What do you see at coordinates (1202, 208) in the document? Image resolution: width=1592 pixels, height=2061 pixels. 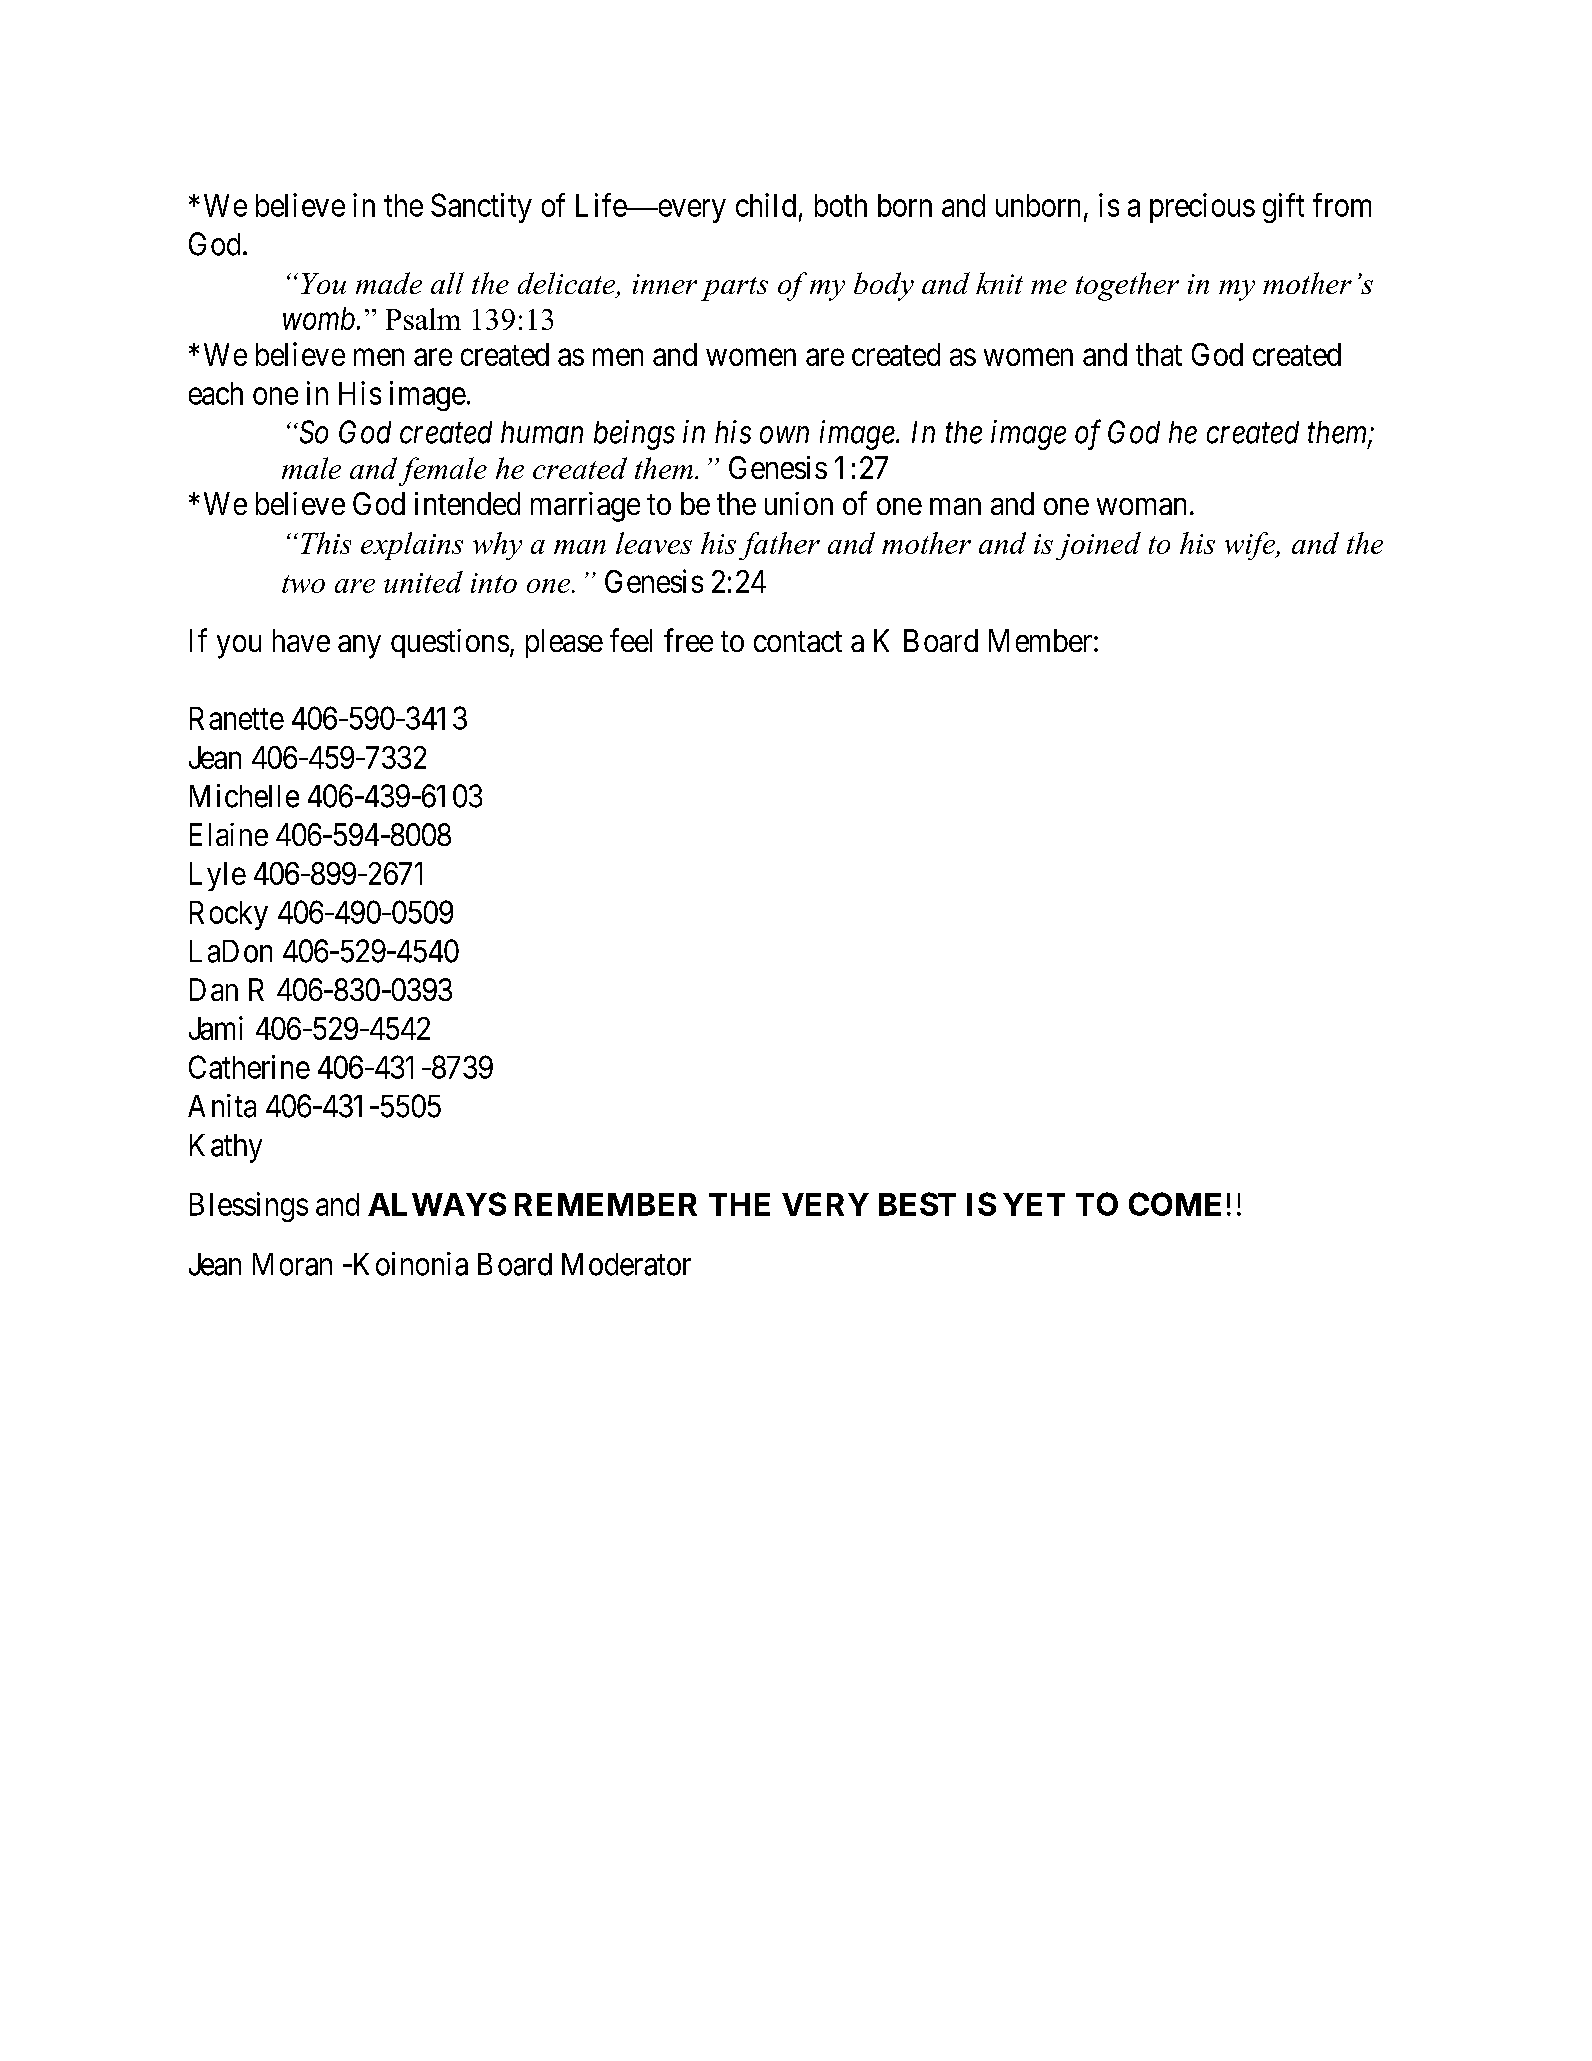 I see `precious` at bounding box center [1202, 208].
